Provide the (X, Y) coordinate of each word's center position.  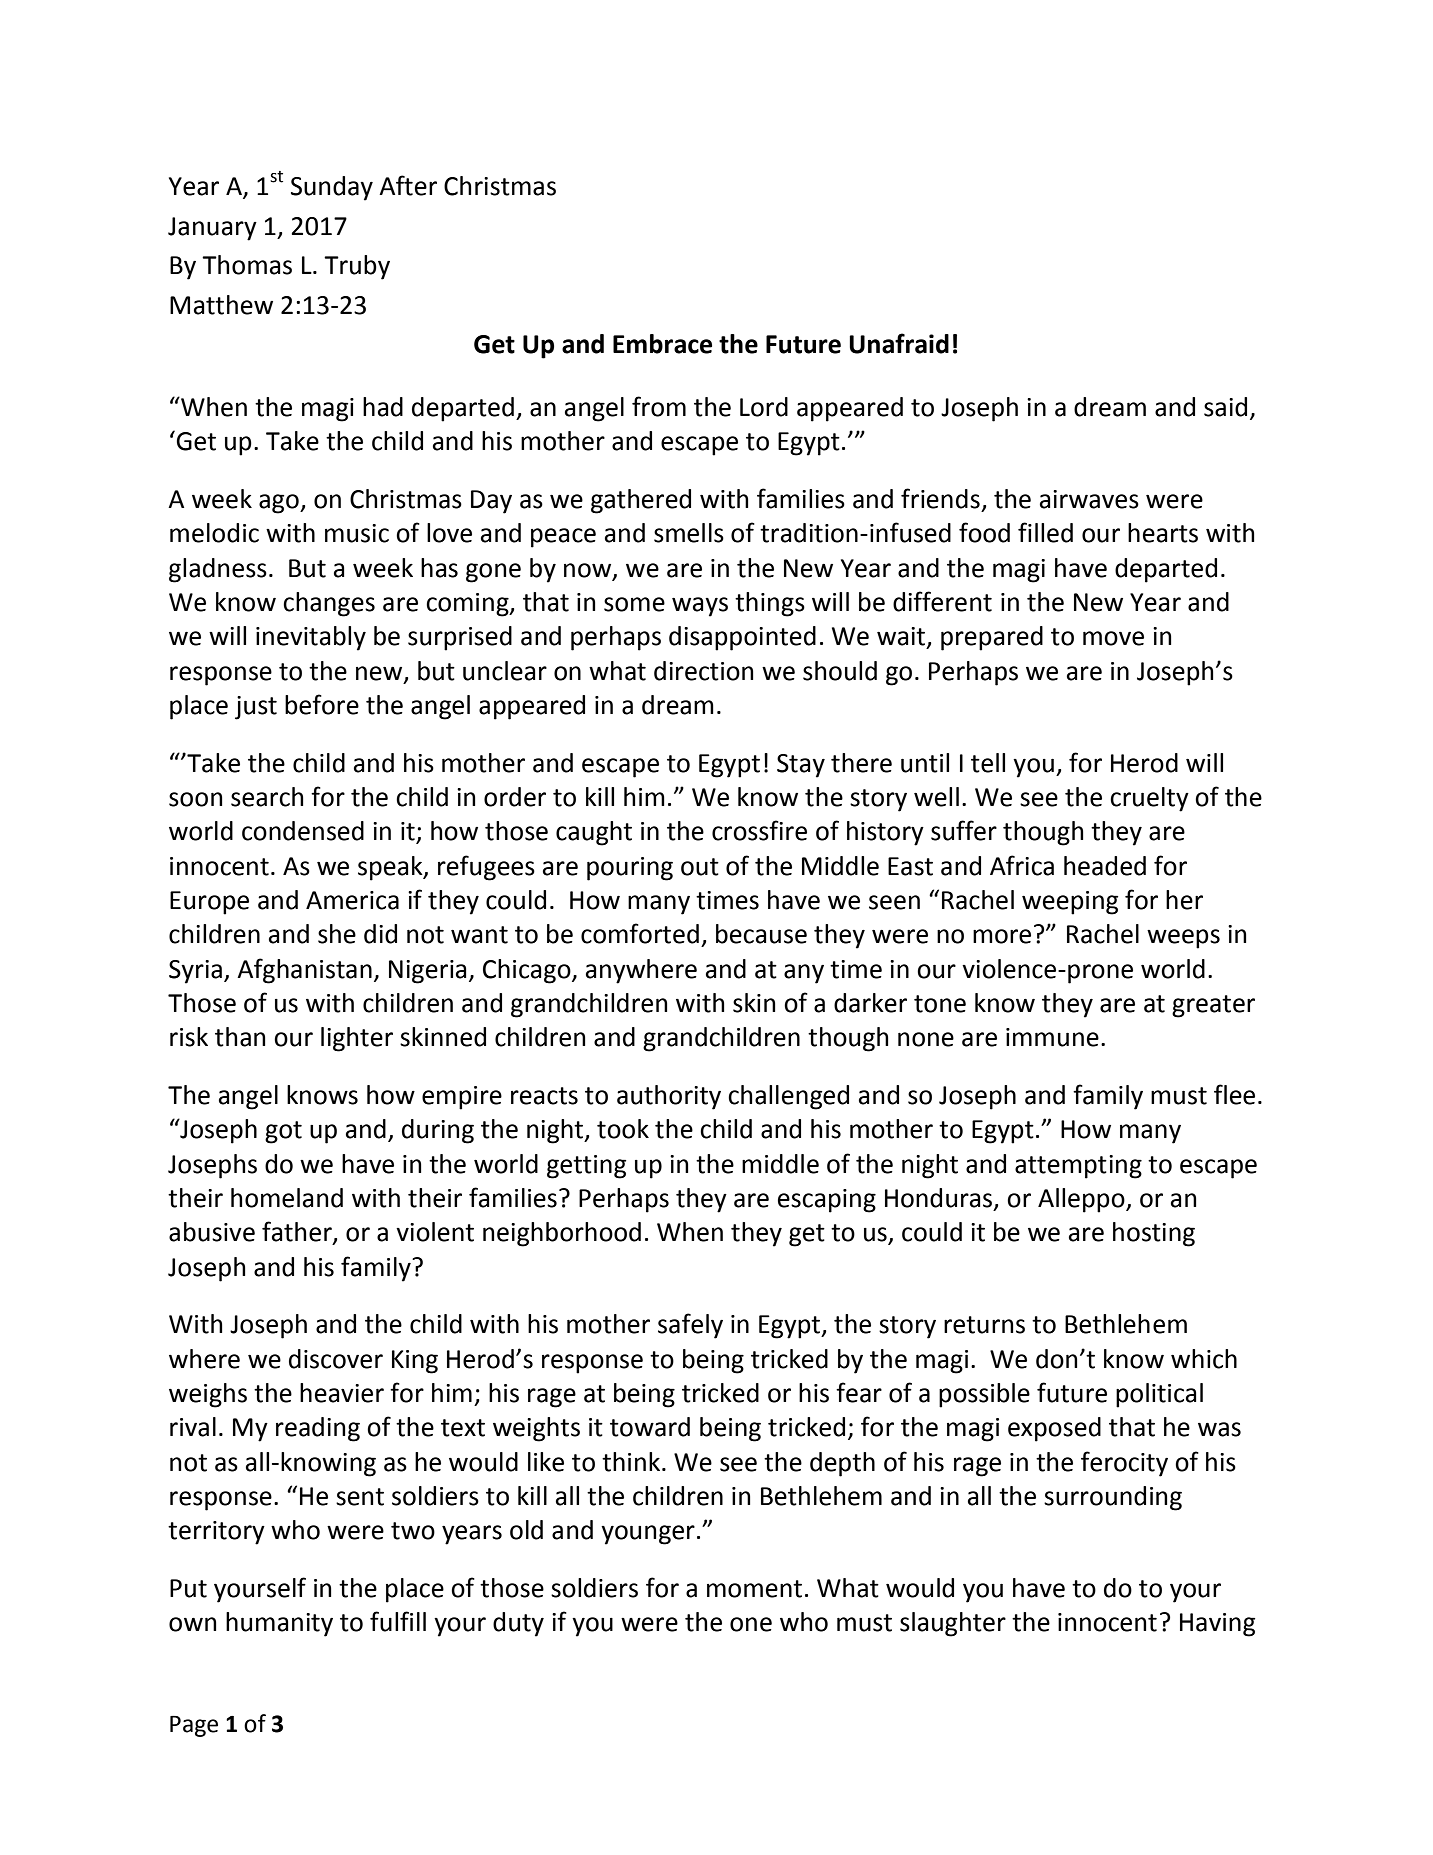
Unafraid (899, 343)
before (322, 704)
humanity (279, 1624)
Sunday (332, 188)
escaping (827, 1201)
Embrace (662, 344)
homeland (287, 1198)
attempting (1078, 1167)
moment (754, 1589)
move (1113, 638)
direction (704, 671)
